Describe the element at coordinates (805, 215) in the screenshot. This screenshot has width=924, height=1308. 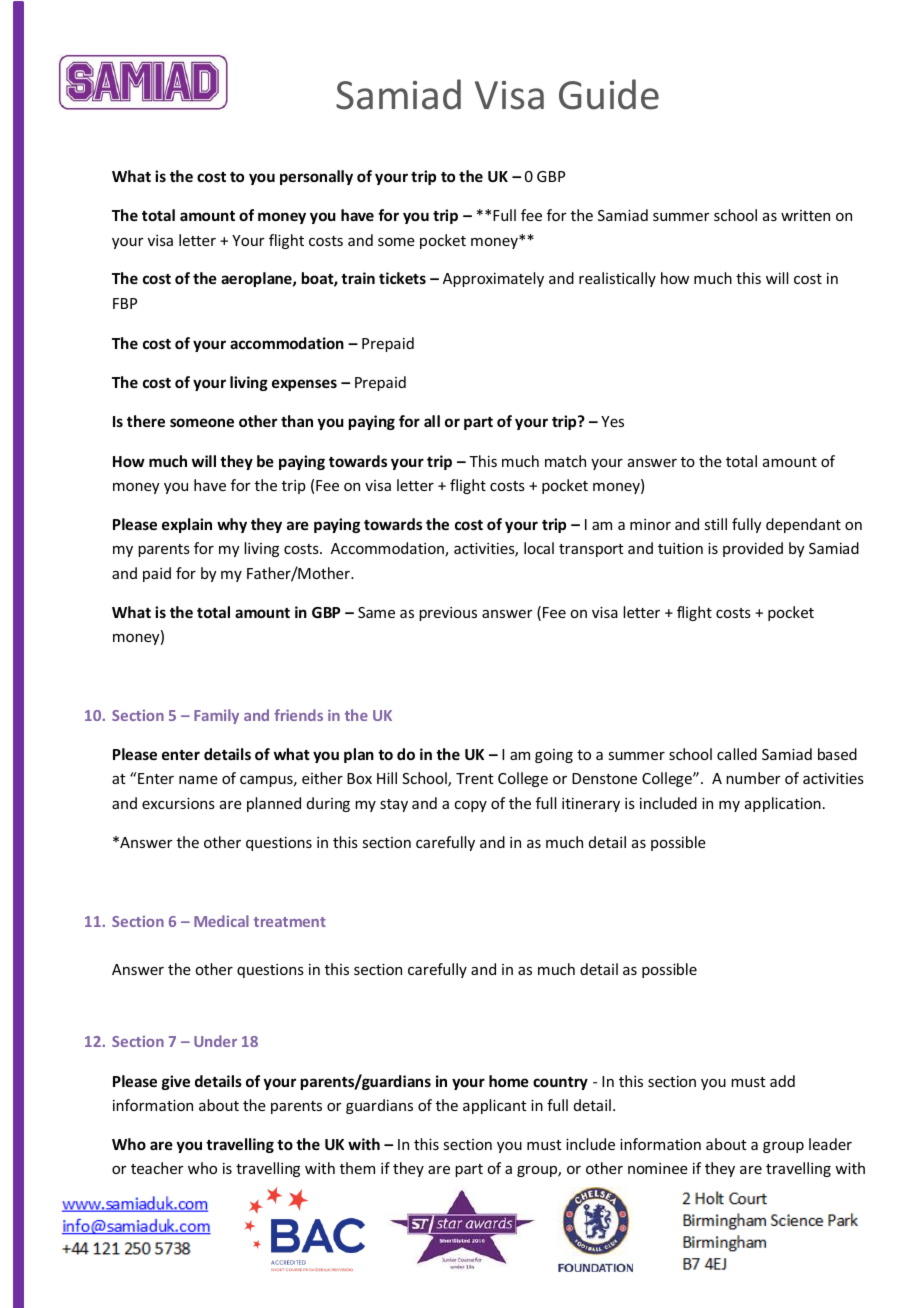
I see `written` at that location.
